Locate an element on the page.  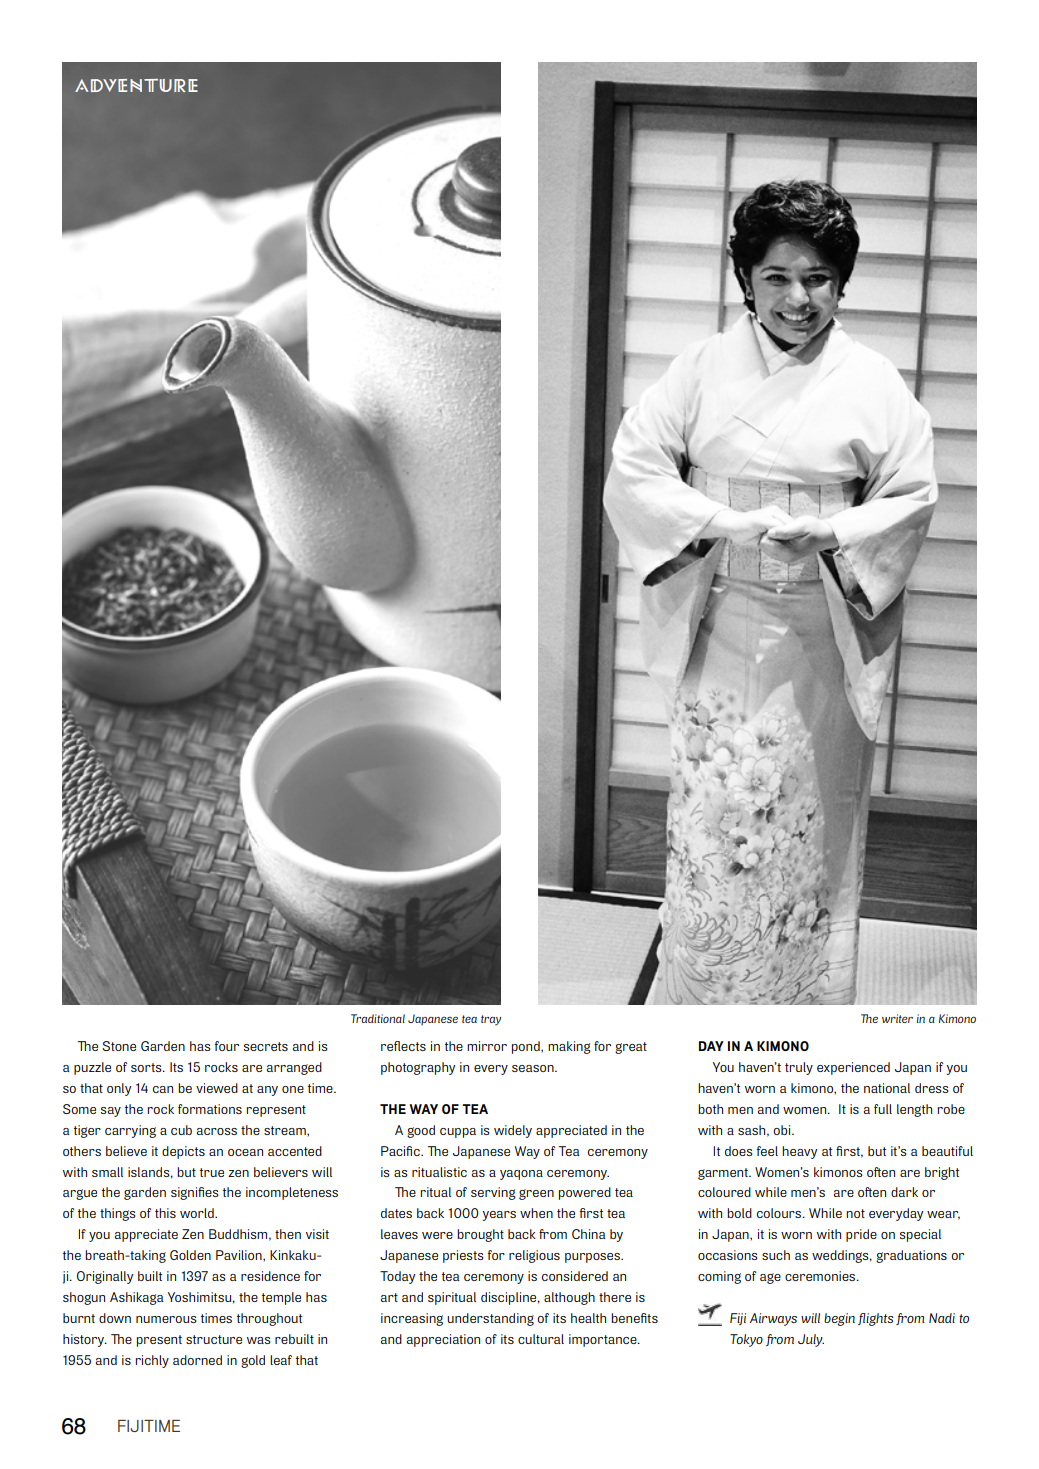
writer is located at coordinates (897, 1018).
